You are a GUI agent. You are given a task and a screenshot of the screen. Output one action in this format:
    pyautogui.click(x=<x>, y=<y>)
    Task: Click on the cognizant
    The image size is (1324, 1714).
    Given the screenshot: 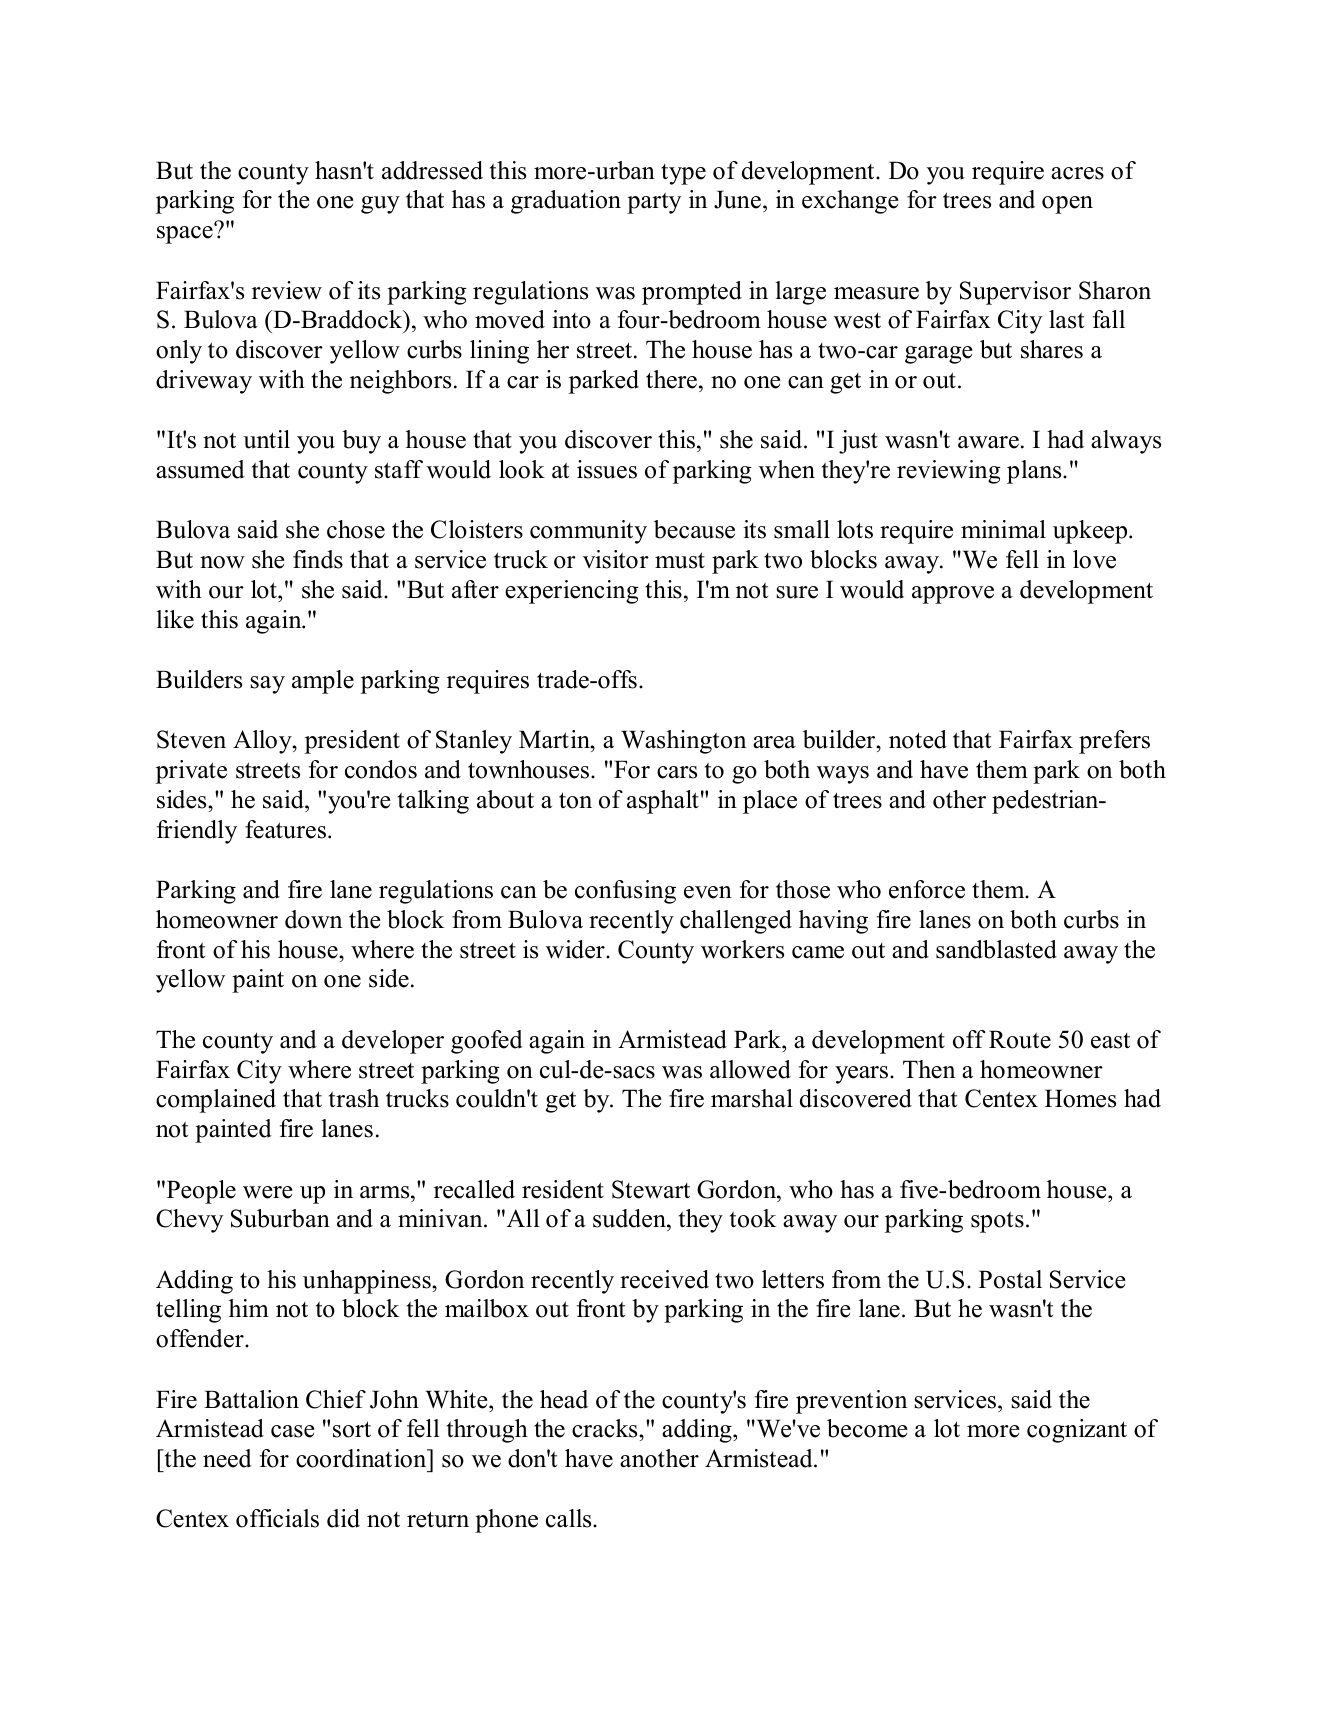 What is the action you would take?
    pyautogui.click(x=1077, y=1431)
